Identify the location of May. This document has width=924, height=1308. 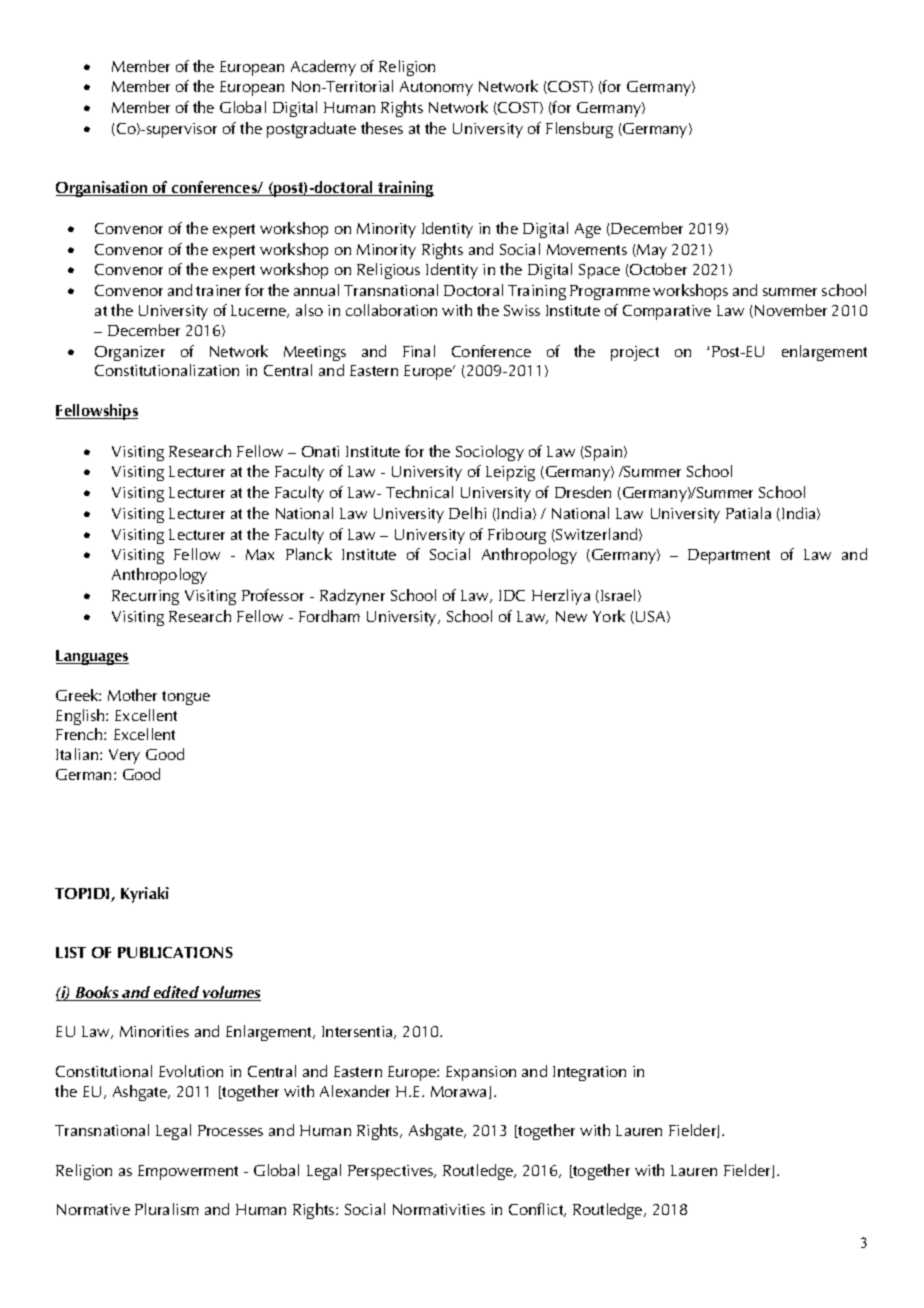
(651, 251).
